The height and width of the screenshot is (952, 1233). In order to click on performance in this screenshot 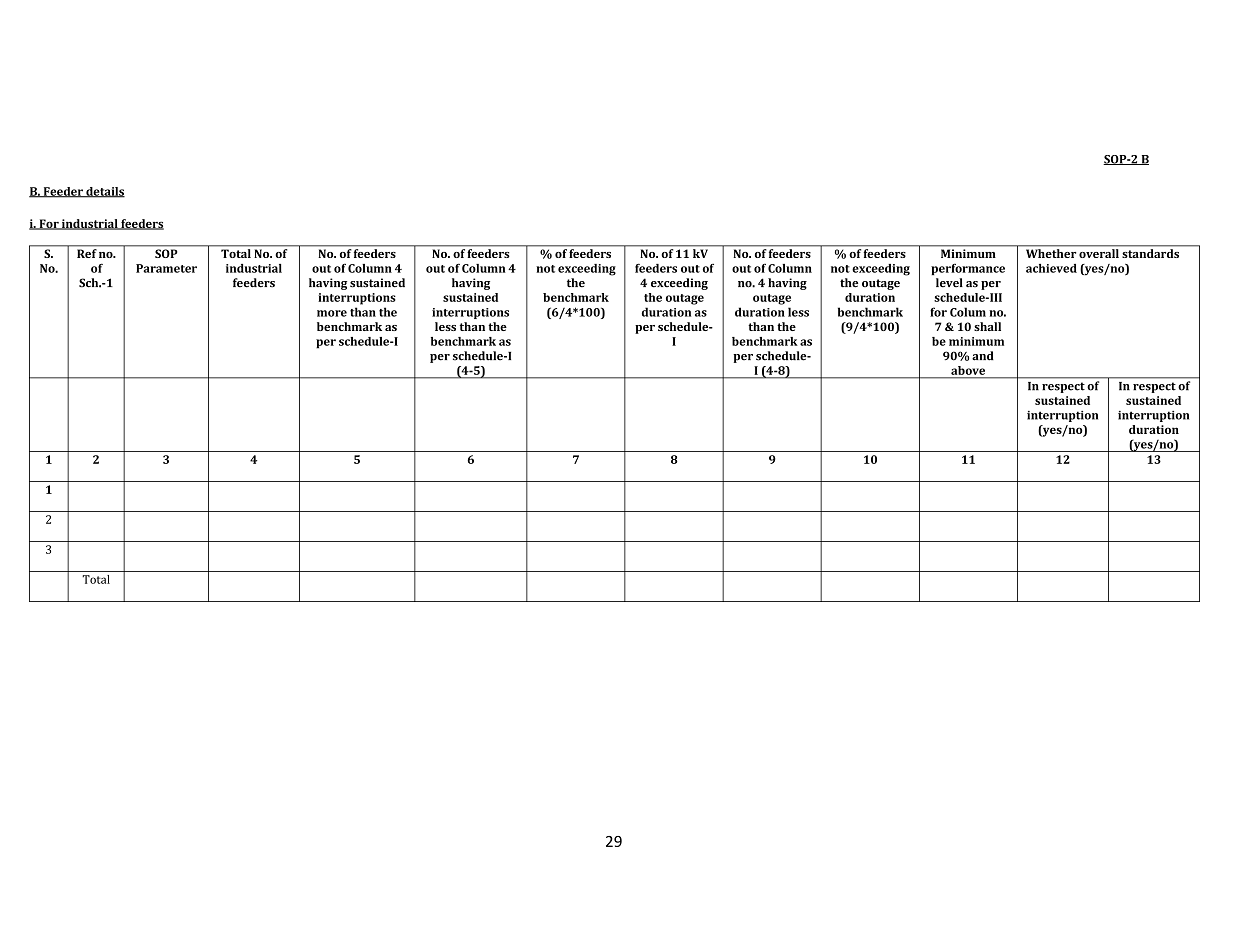, I will do `click(968, 269)`.
